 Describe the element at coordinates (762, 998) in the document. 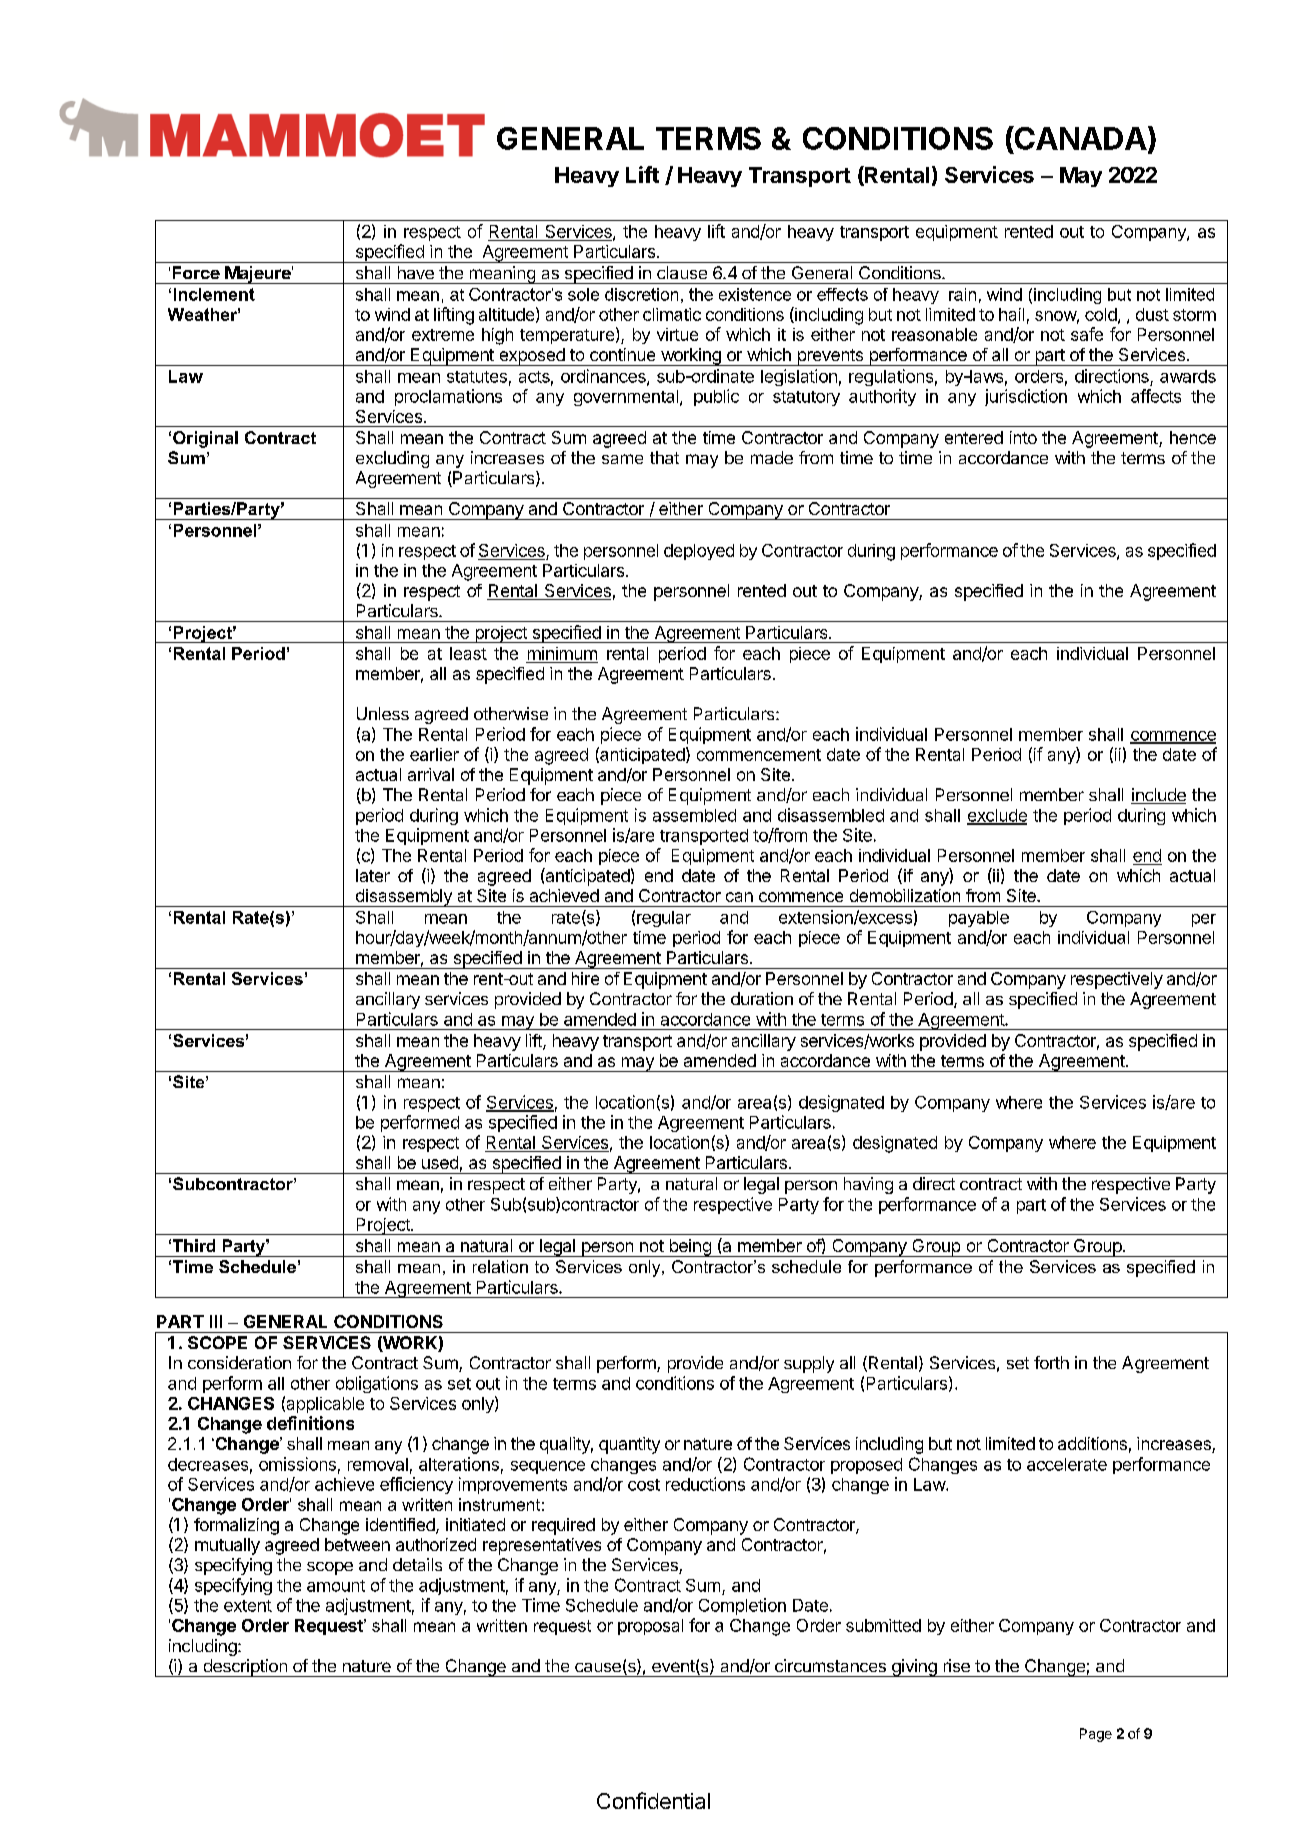

I see `duration` at that location.
